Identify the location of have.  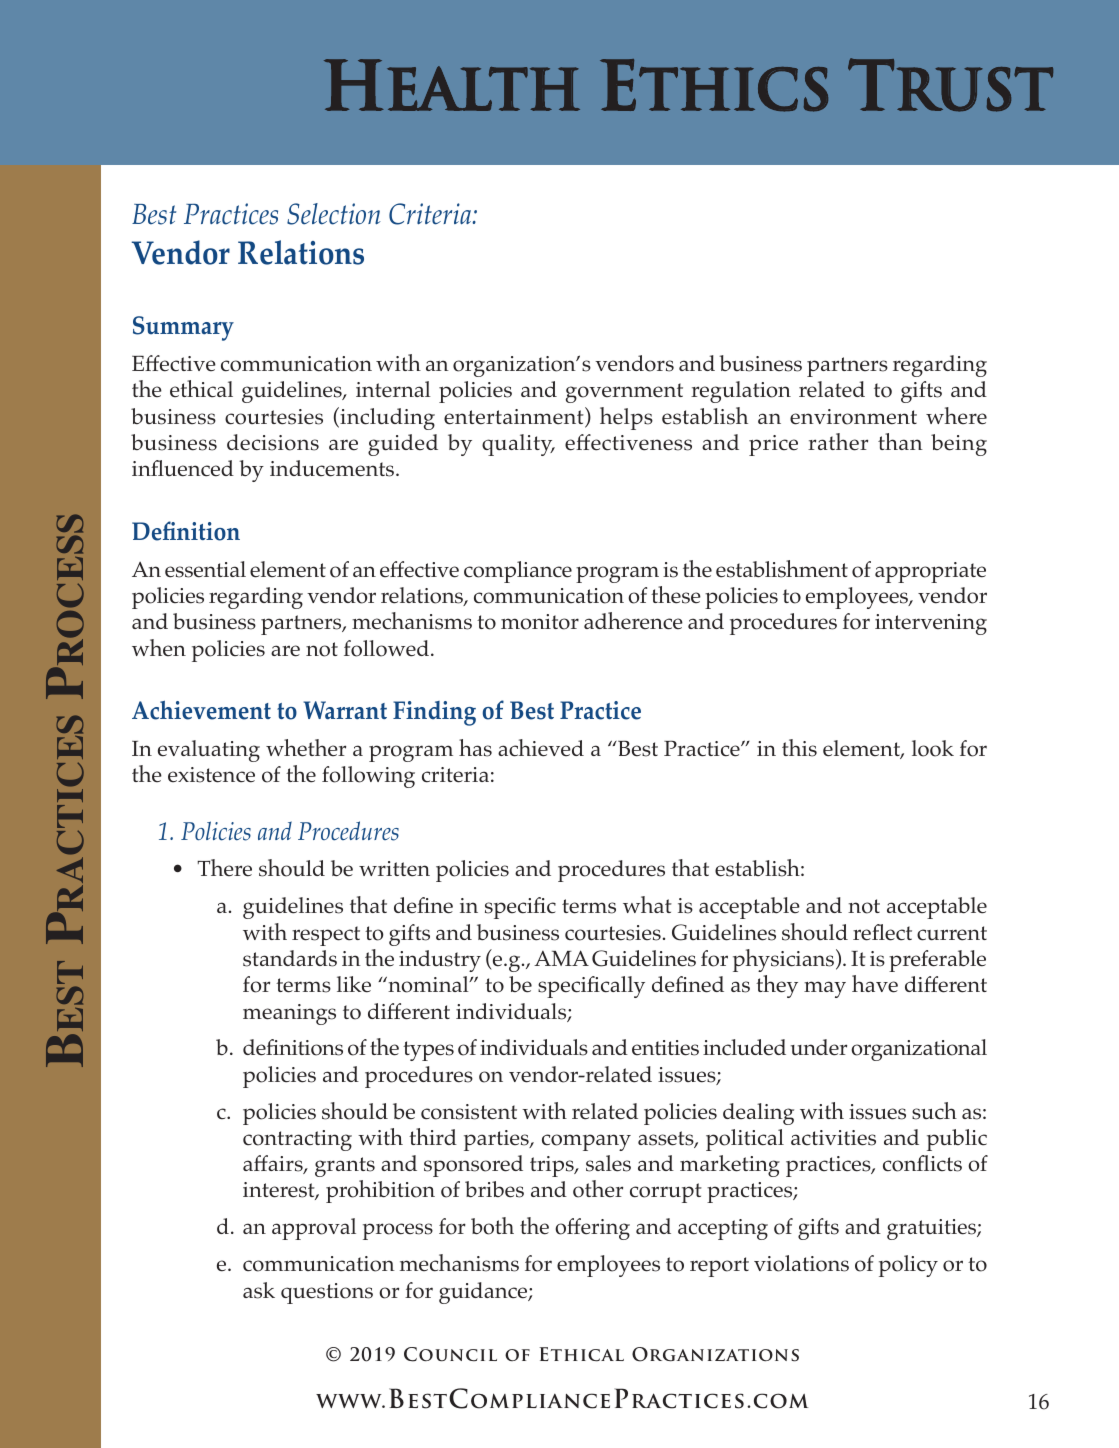
(875, 984).
